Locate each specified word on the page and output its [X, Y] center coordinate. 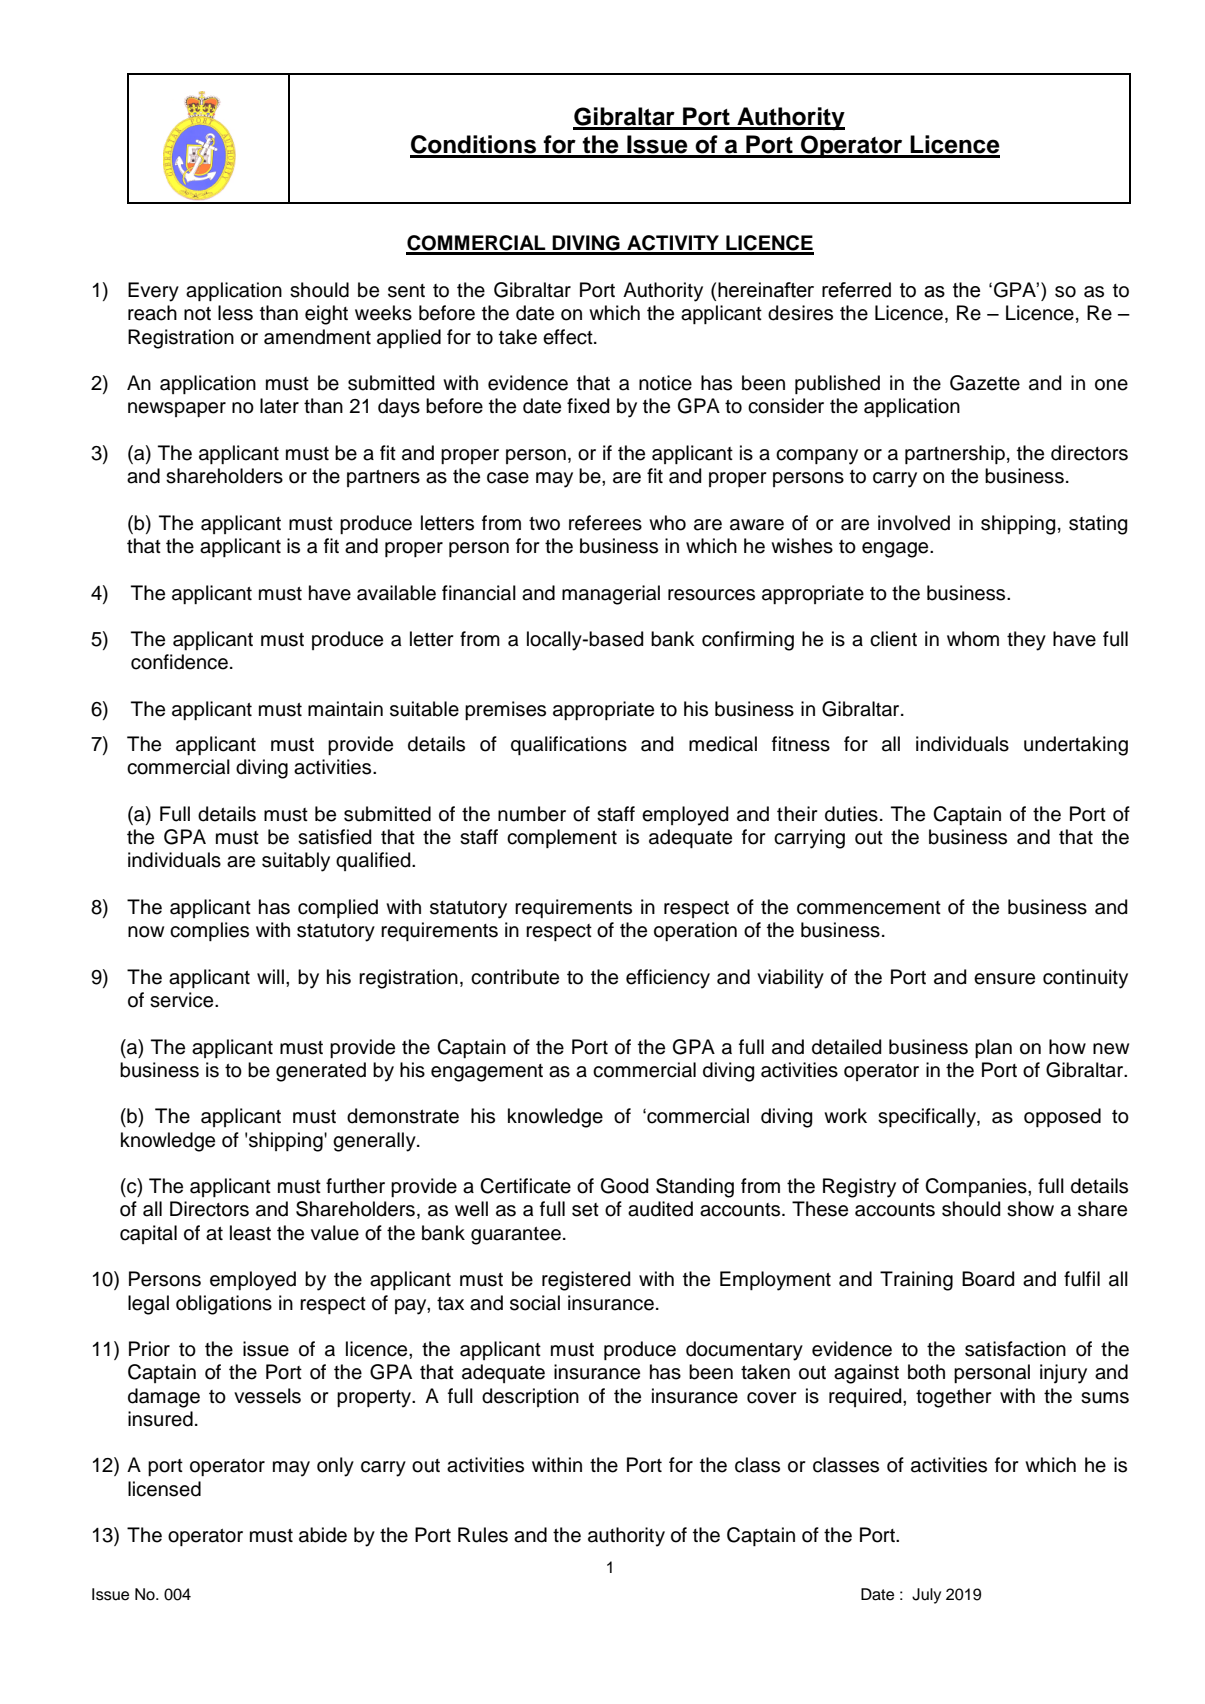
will [270, 976]
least [250, 1233]
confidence [179, 662]
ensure [1004, 979]
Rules [483, 1535]
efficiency [668, 979]
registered [586, 1281]
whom [973, 639]
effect [569, 337]
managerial [611, 595]
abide [323, 1535]
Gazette [985, 383]
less [235, 313]
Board [988, 1279]
